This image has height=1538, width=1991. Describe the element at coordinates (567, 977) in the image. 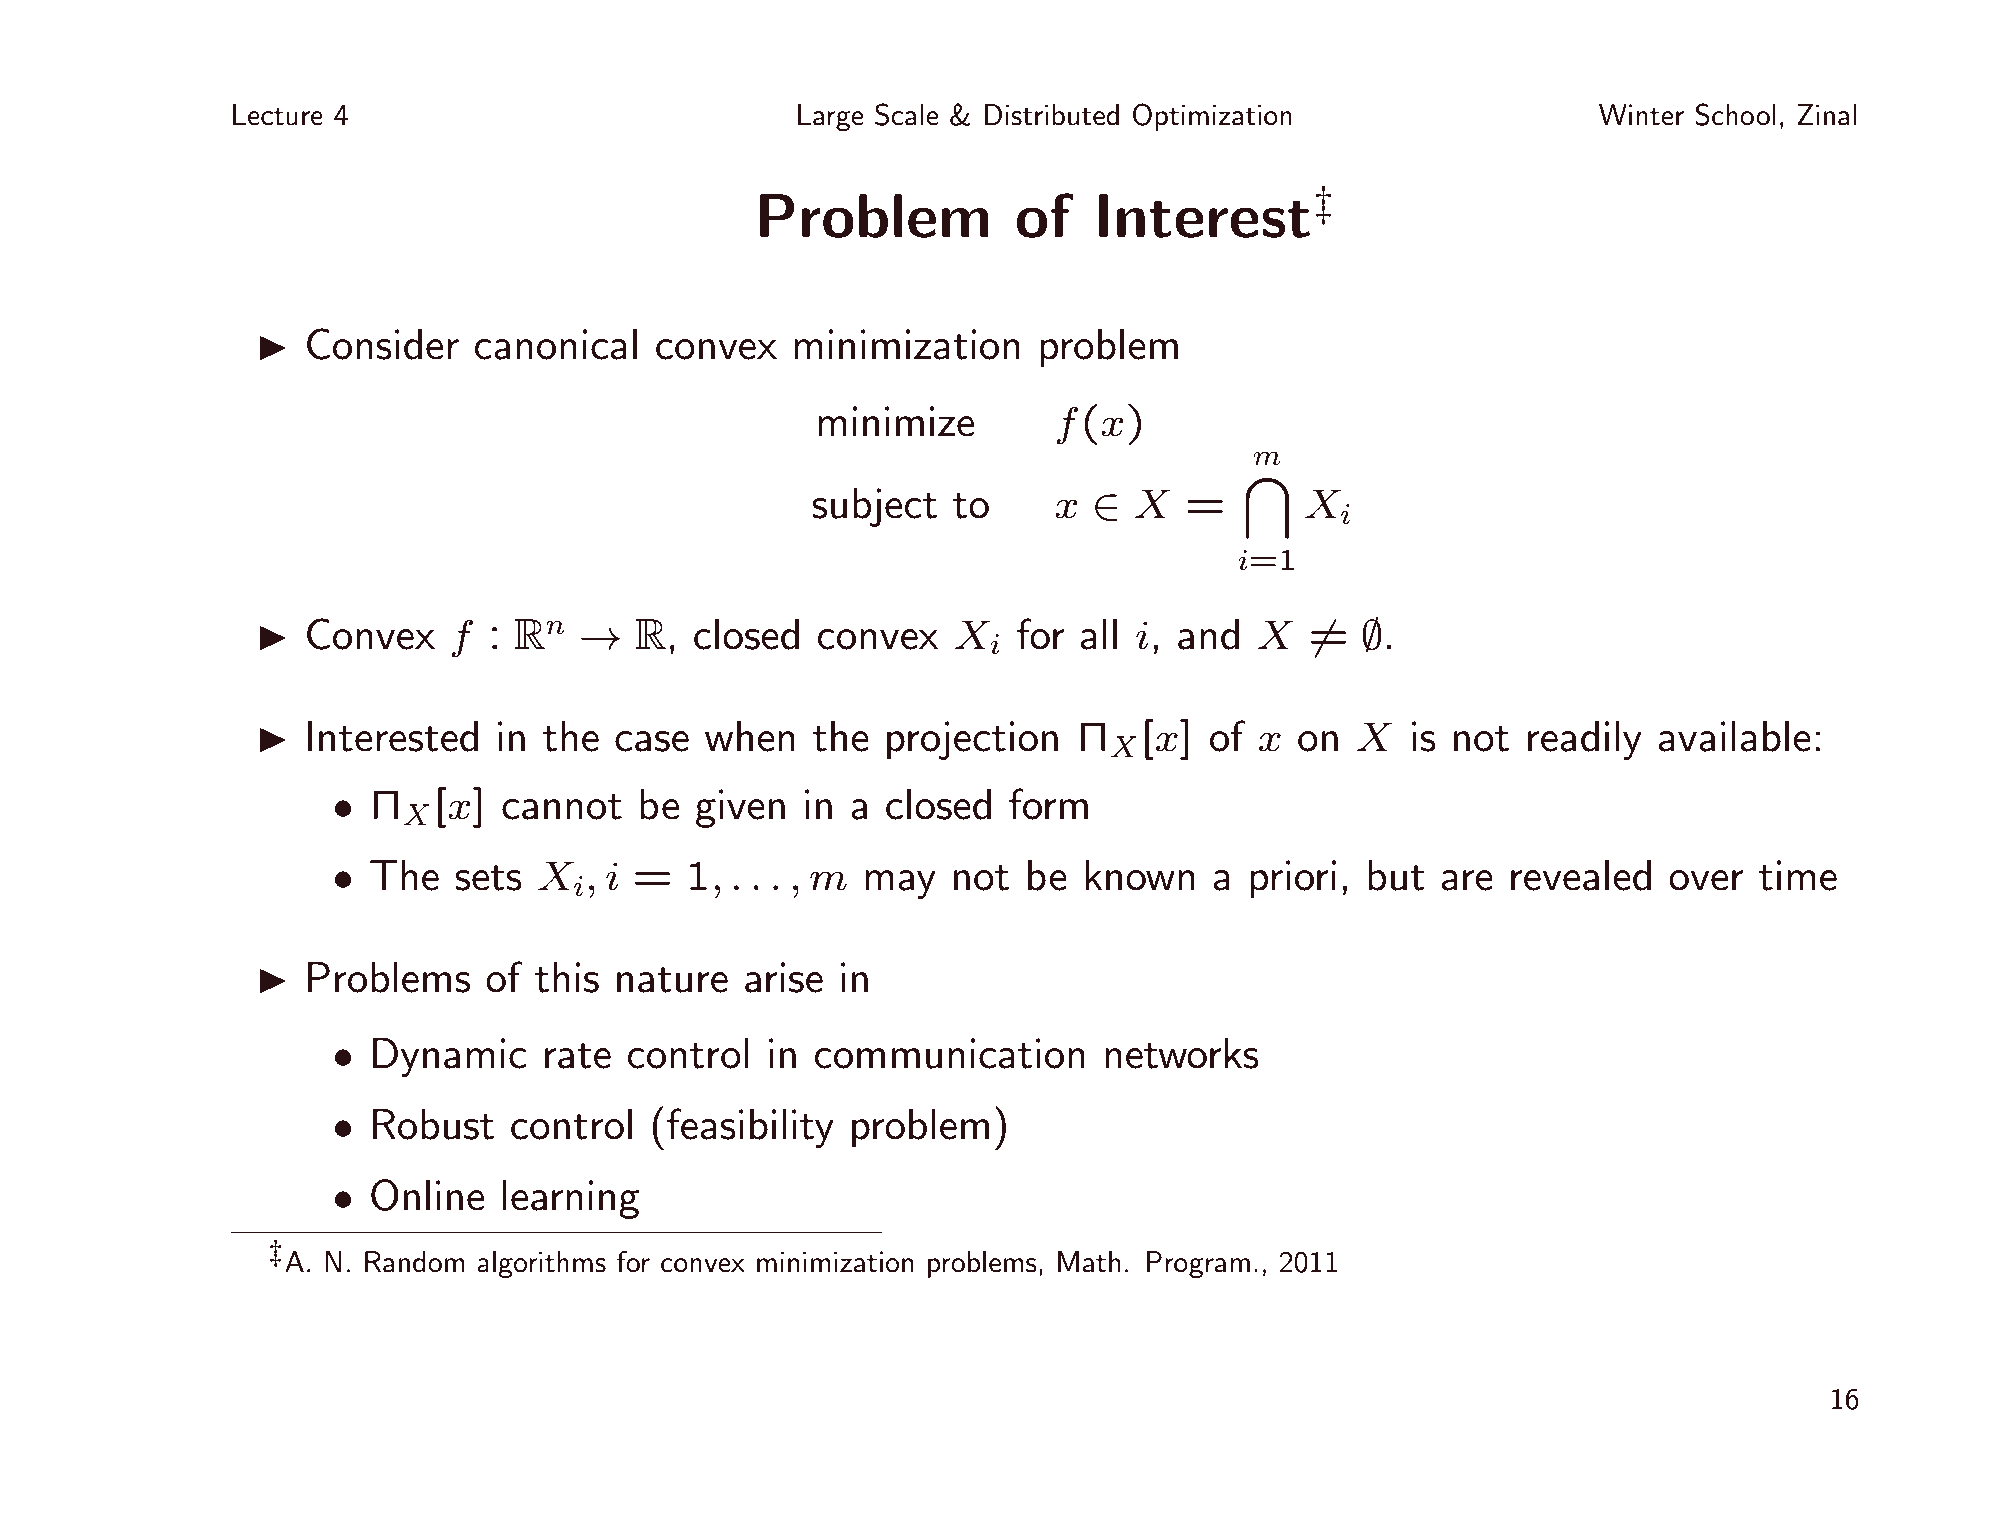

I see `this` at that location.
